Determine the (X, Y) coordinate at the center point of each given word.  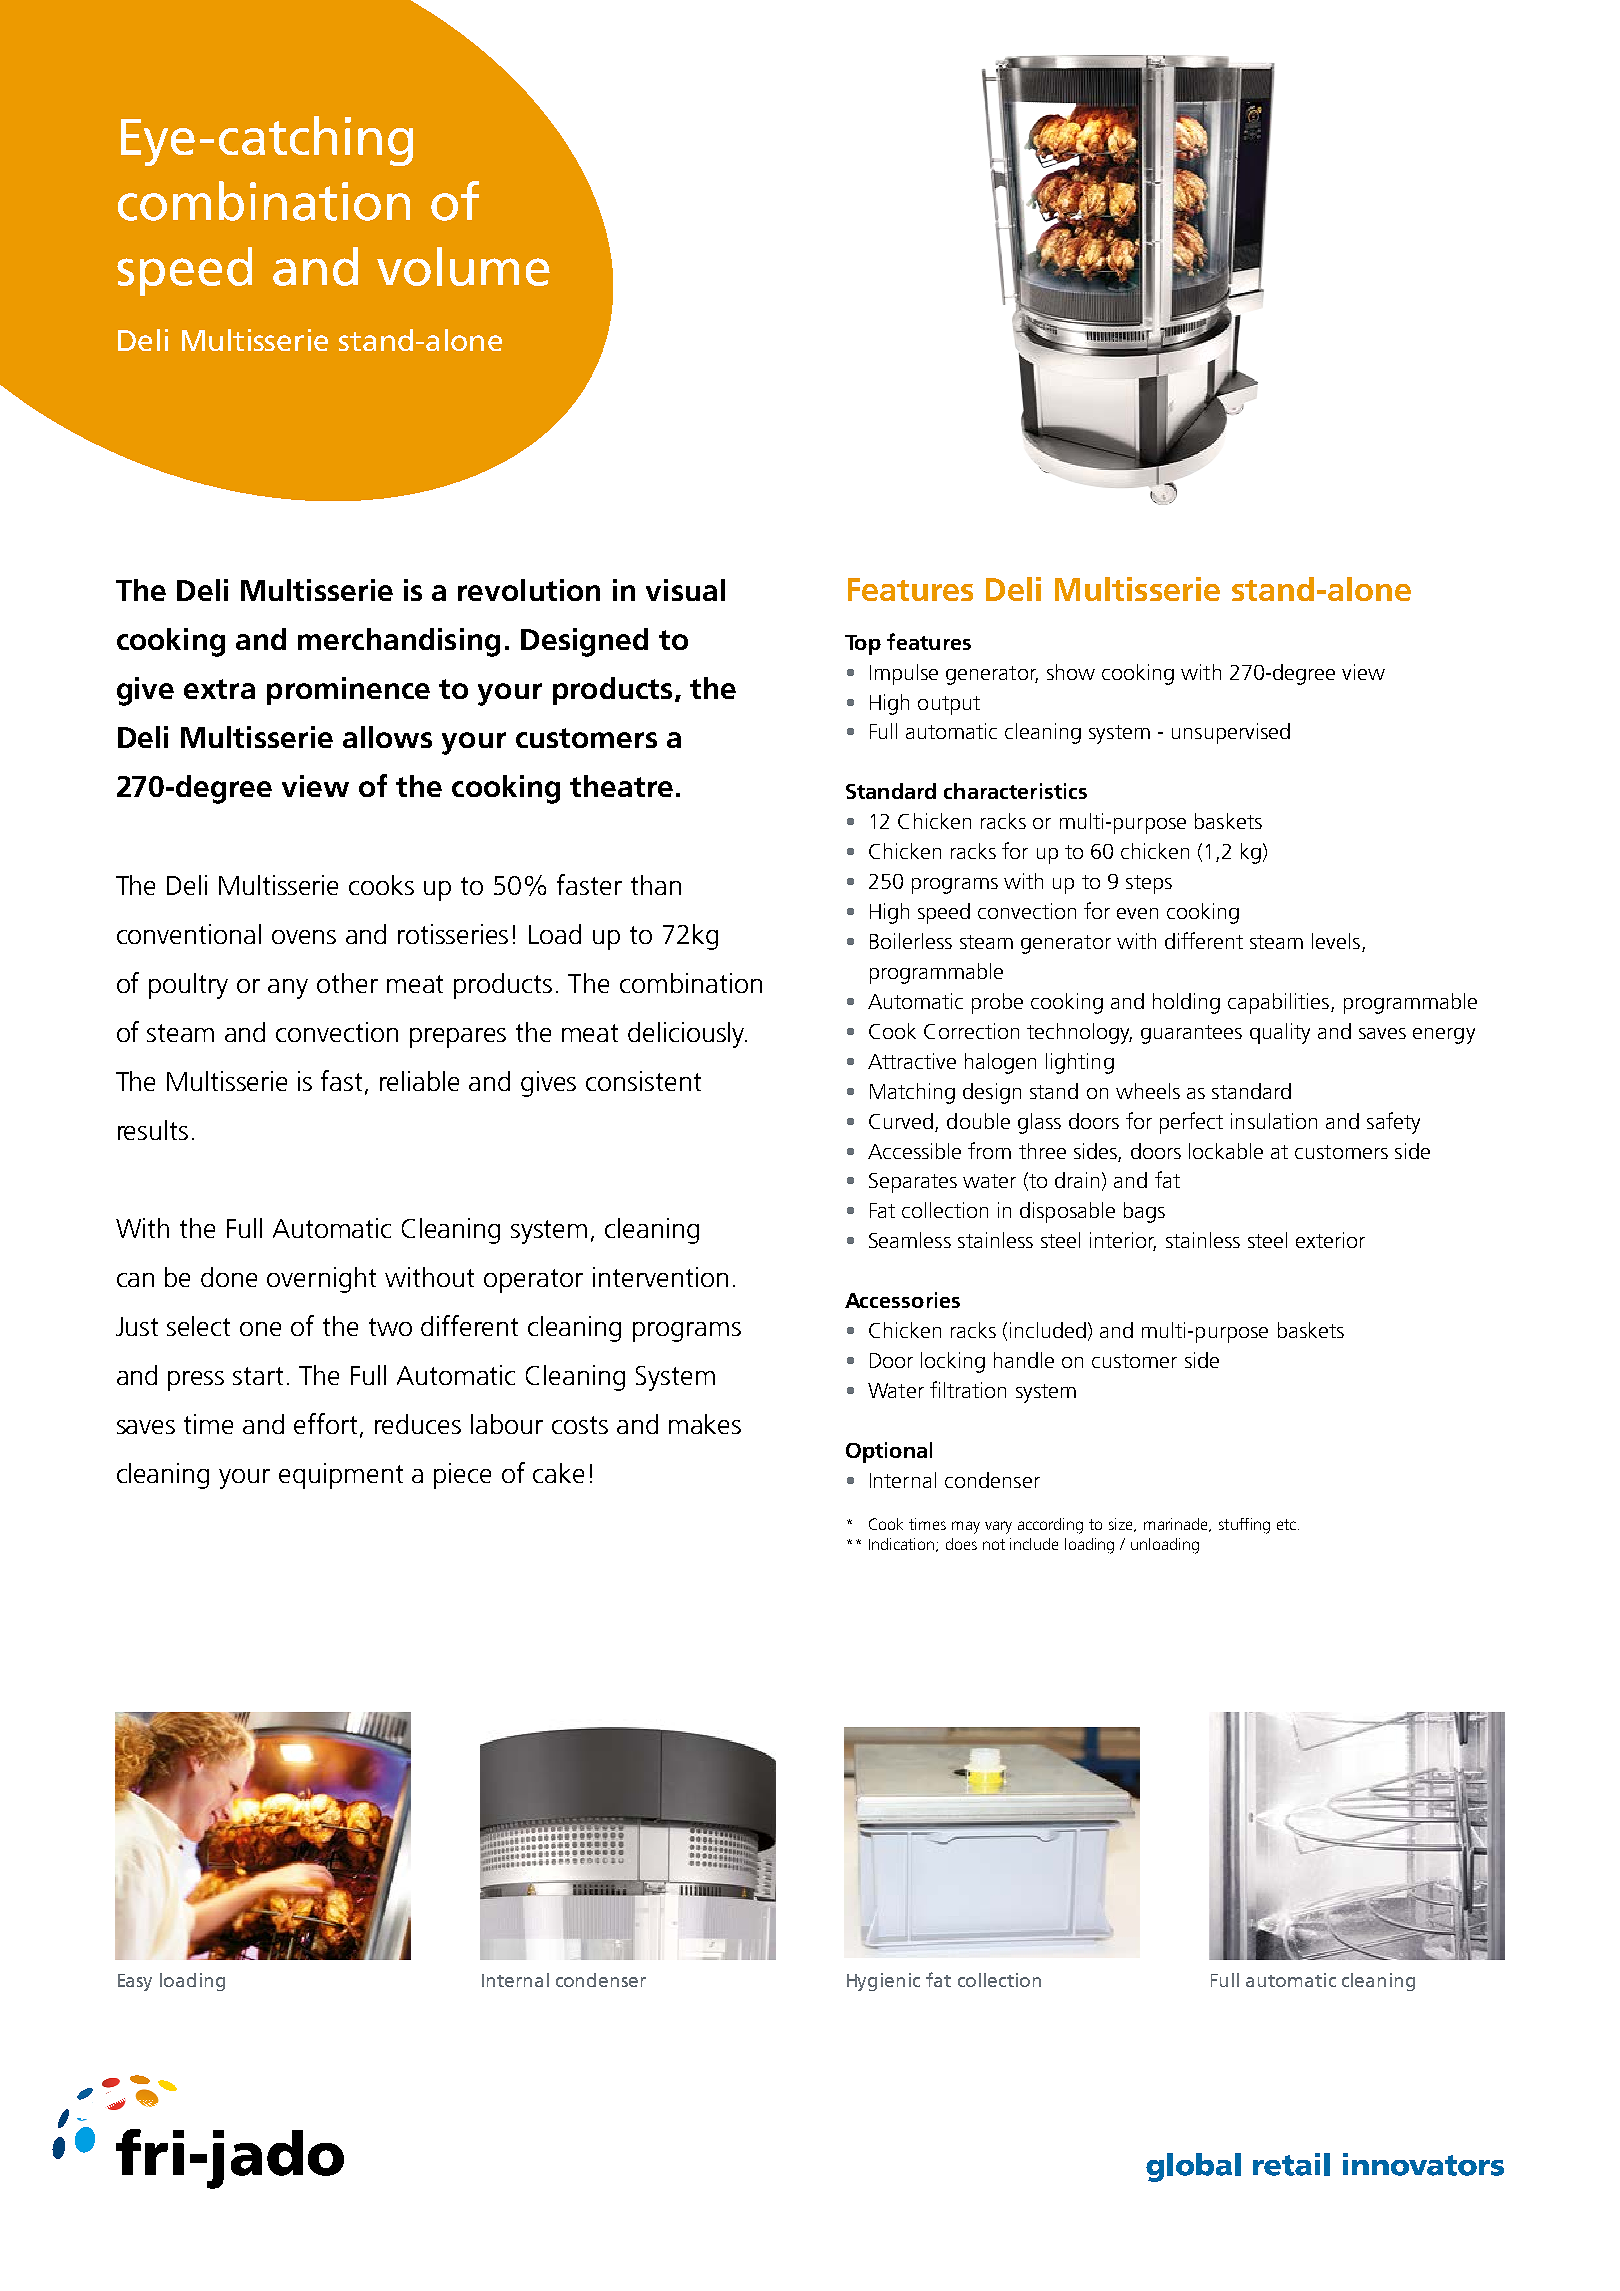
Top (863, 645)
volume (463, 266)
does (961, 1544)
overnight (321, 1280)
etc (1286, 1524)
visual (685, 590)
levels (1336, 941)
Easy (135, 1982)
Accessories (902, 1300)
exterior (1330, 1240)
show (1071, 672)
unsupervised (1231, 733)
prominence (348, 691)
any (288, 989)
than (656, 885)
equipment (341, 1476)
